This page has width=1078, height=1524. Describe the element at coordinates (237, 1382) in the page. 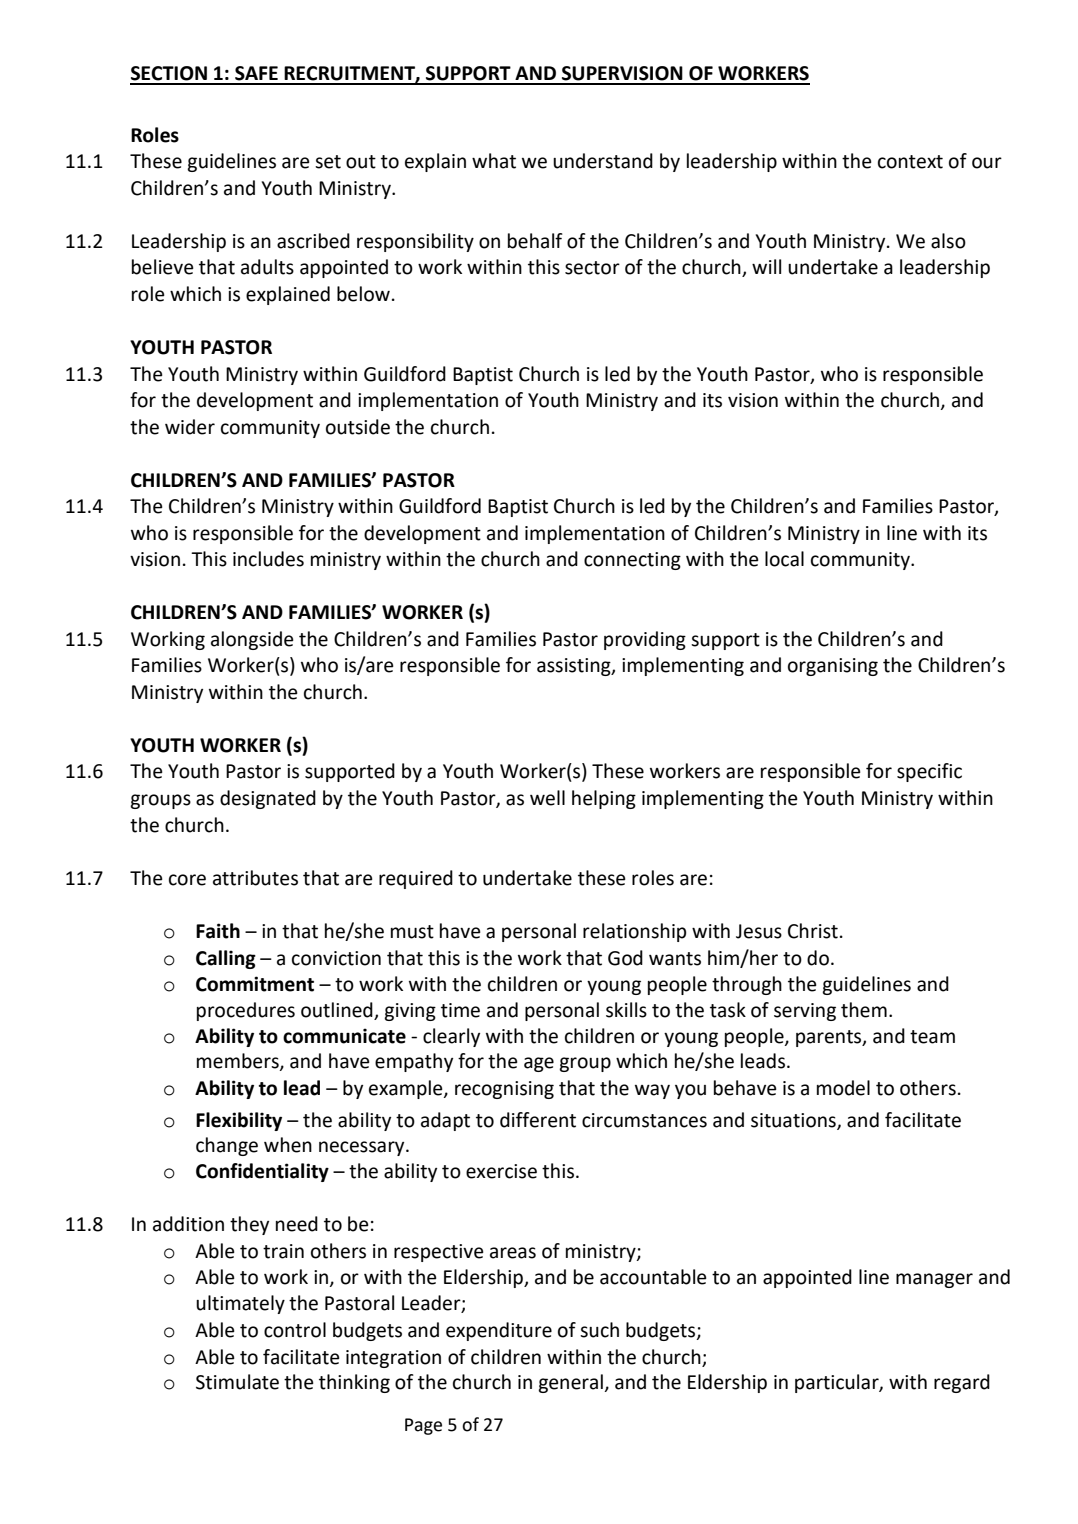

I see `Stimulate` at that location.
